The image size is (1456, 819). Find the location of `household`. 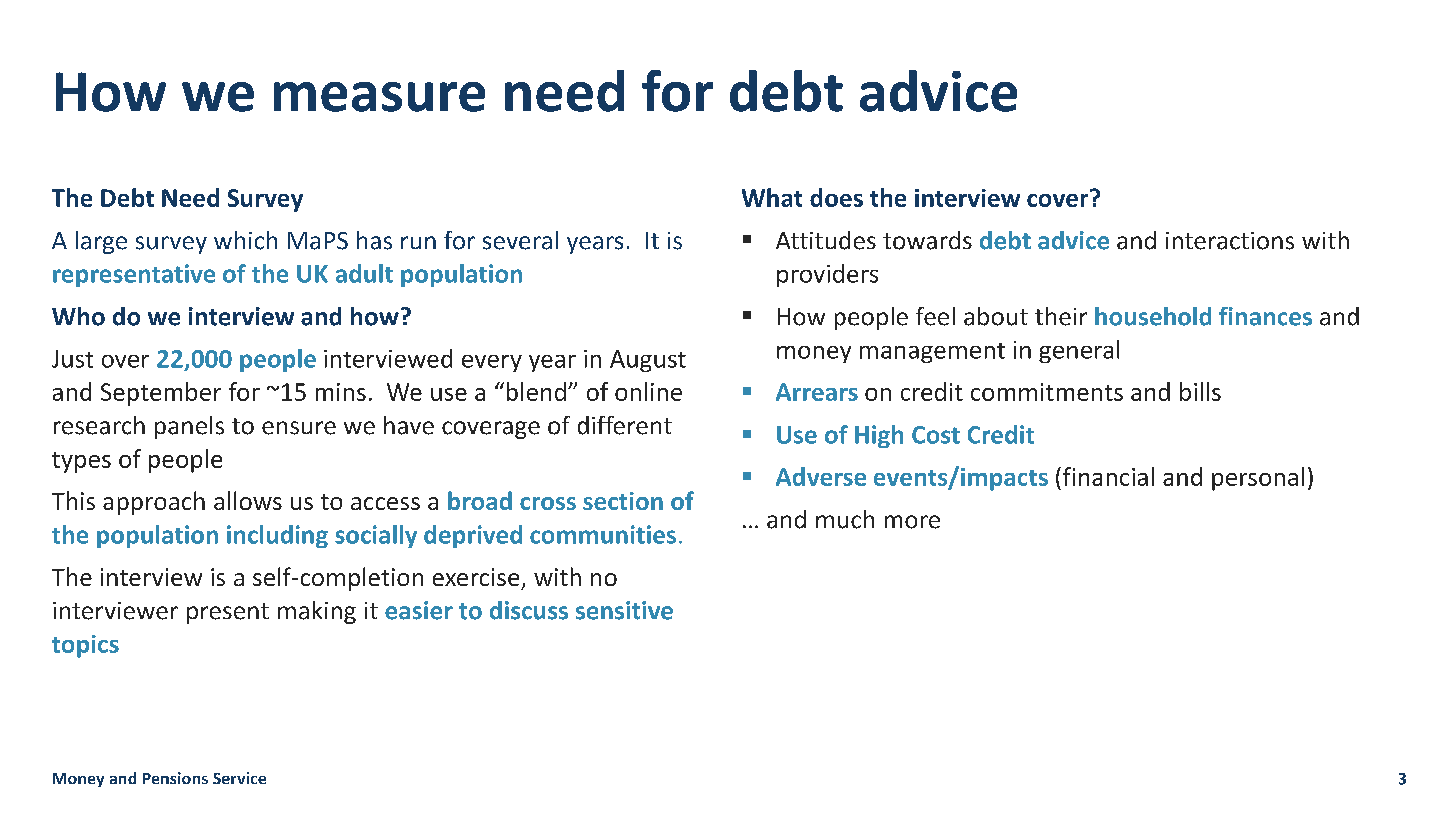

household is located at coordinates (1153, 316).
